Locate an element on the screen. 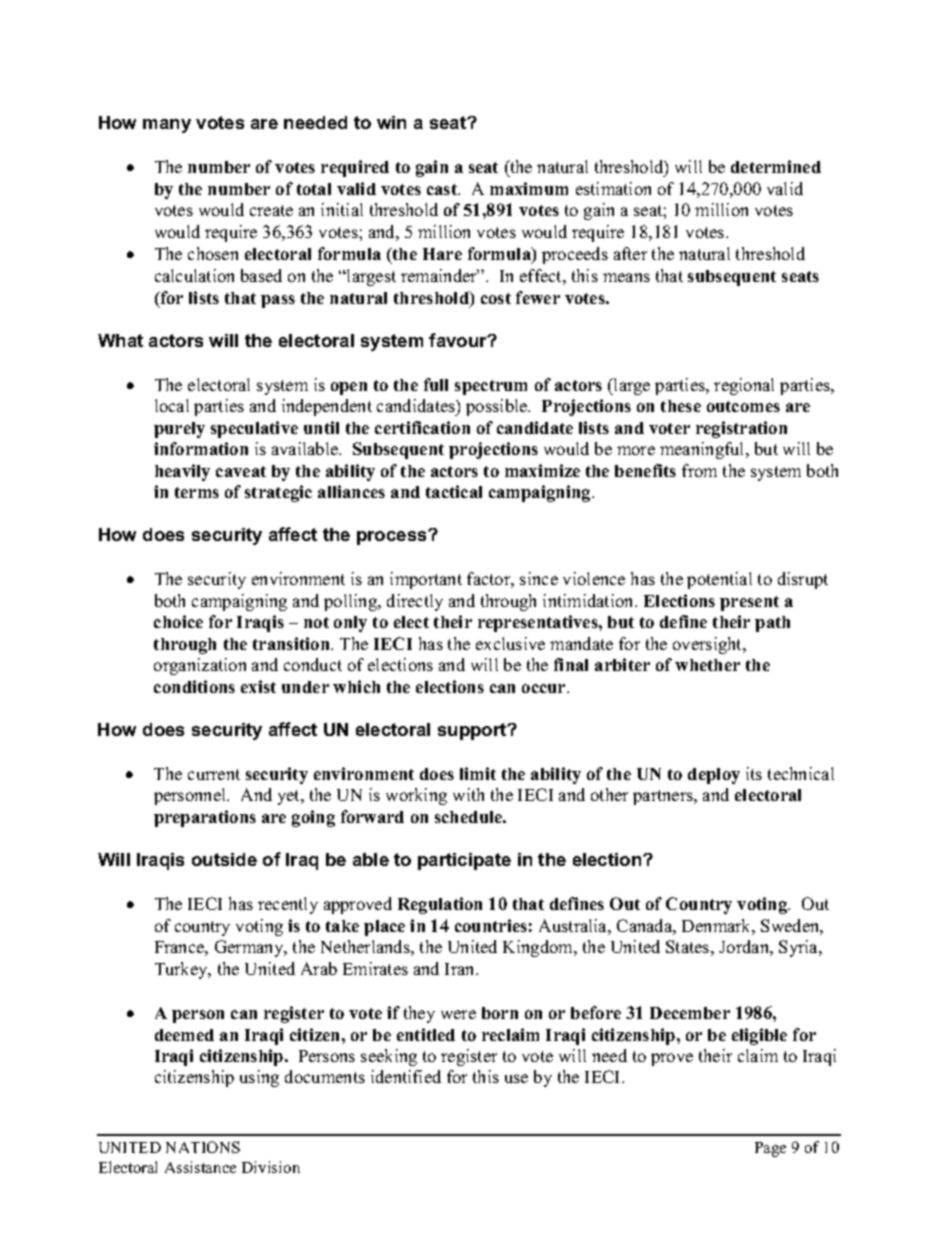 Image resolution: width=952 pixels, height=1233 pixels. create is located at coordinates (271, 210).
